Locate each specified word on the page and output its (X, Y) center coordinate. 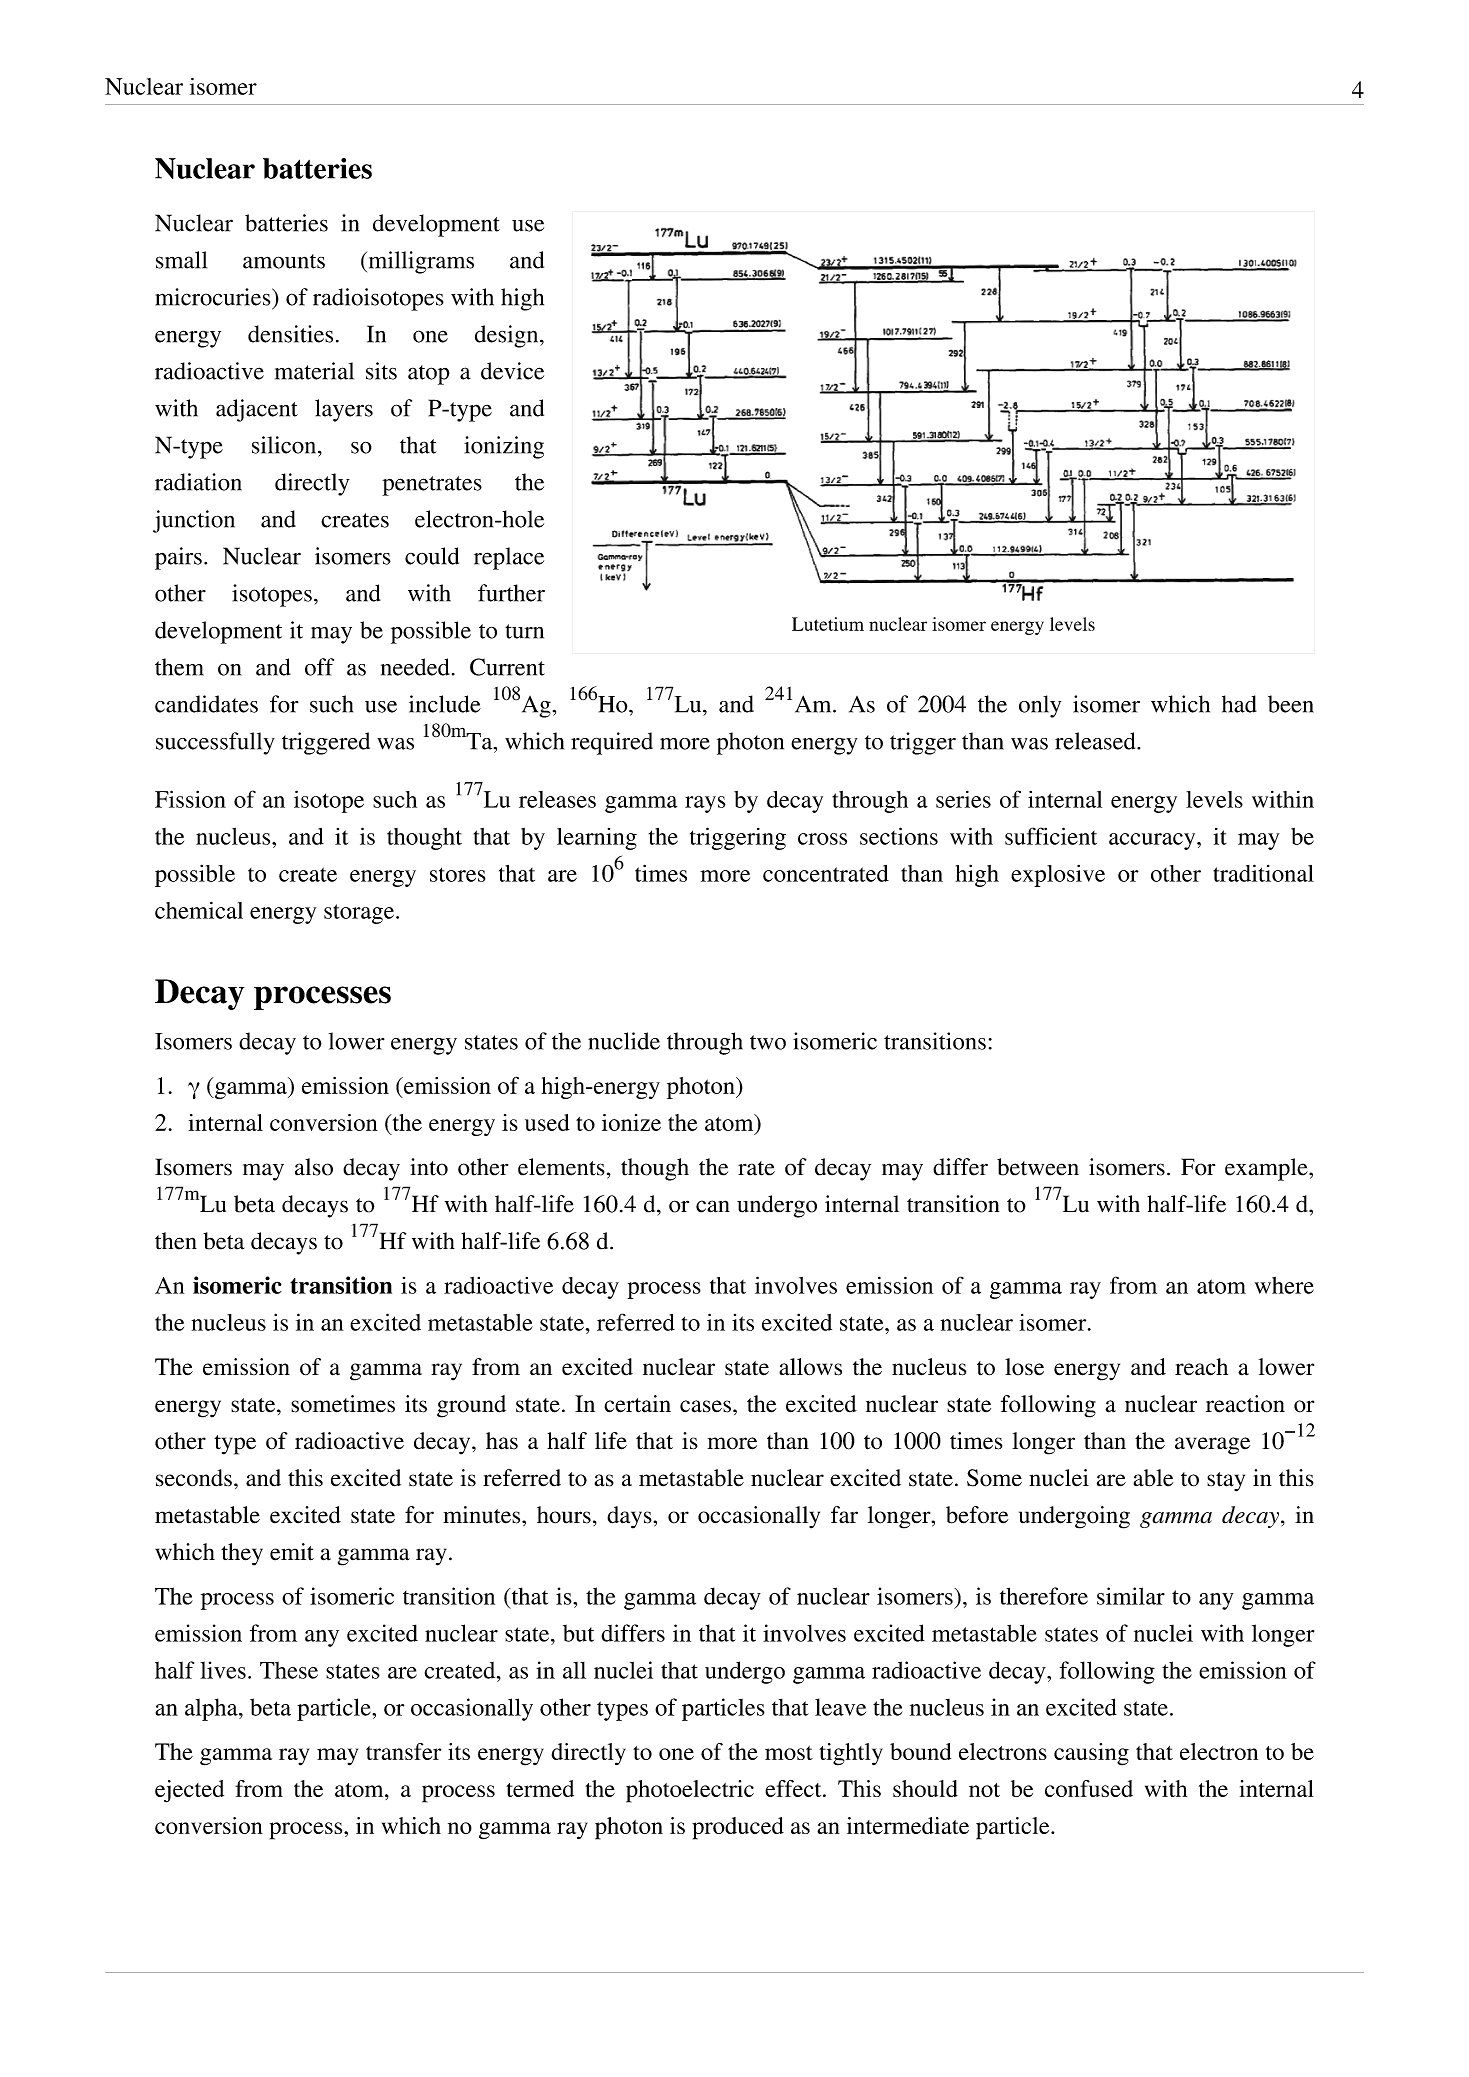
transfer (403, 1751)
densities (290, 334)
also (314, 1167)
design (508, 336)
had (1239, 704)
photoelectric (690, 1791)
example (1267, 1169)
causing (1091, 1754)
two (768, 1042)
